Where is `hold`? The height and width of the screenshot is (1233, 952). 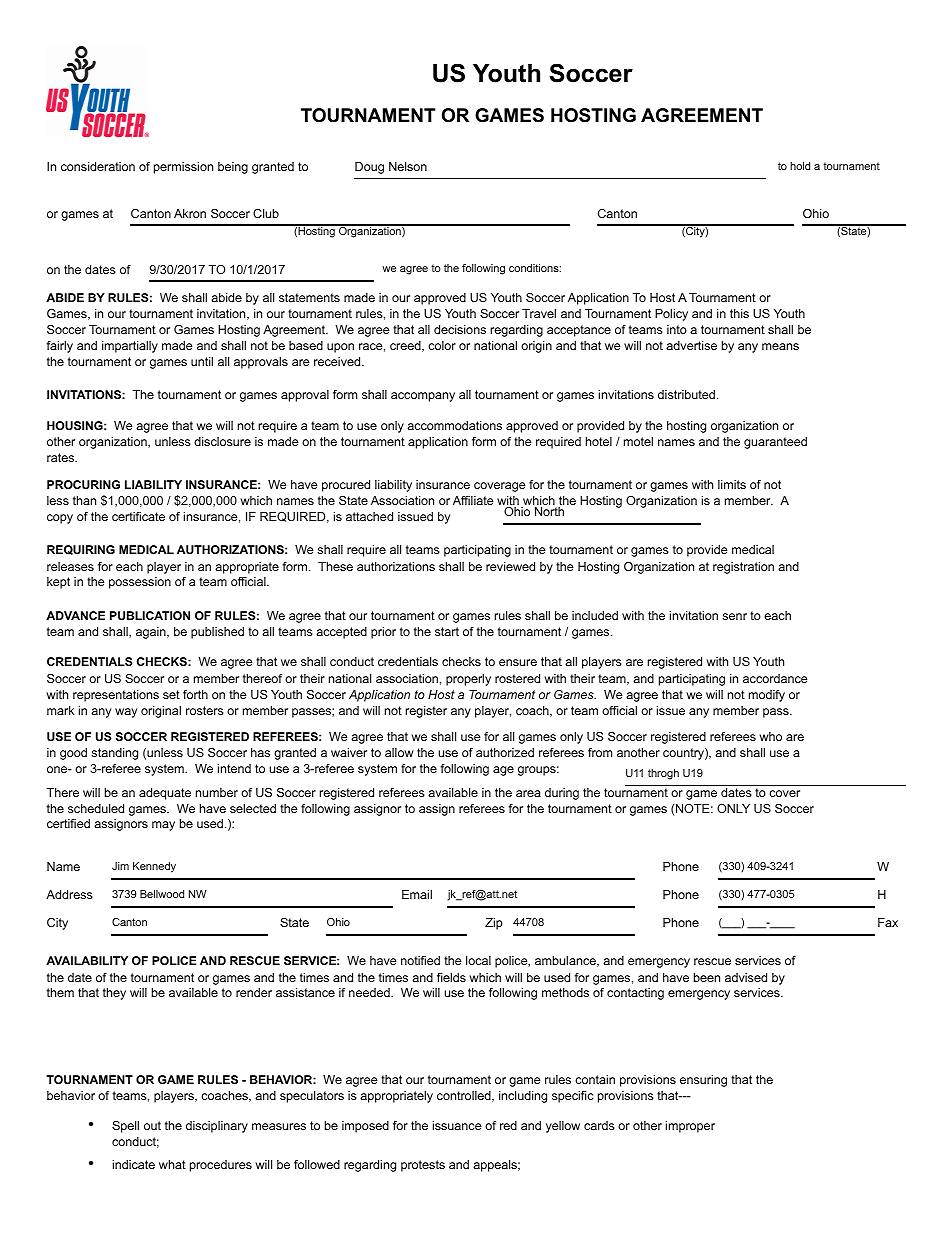 hold is located at coordinates (800, 166).
